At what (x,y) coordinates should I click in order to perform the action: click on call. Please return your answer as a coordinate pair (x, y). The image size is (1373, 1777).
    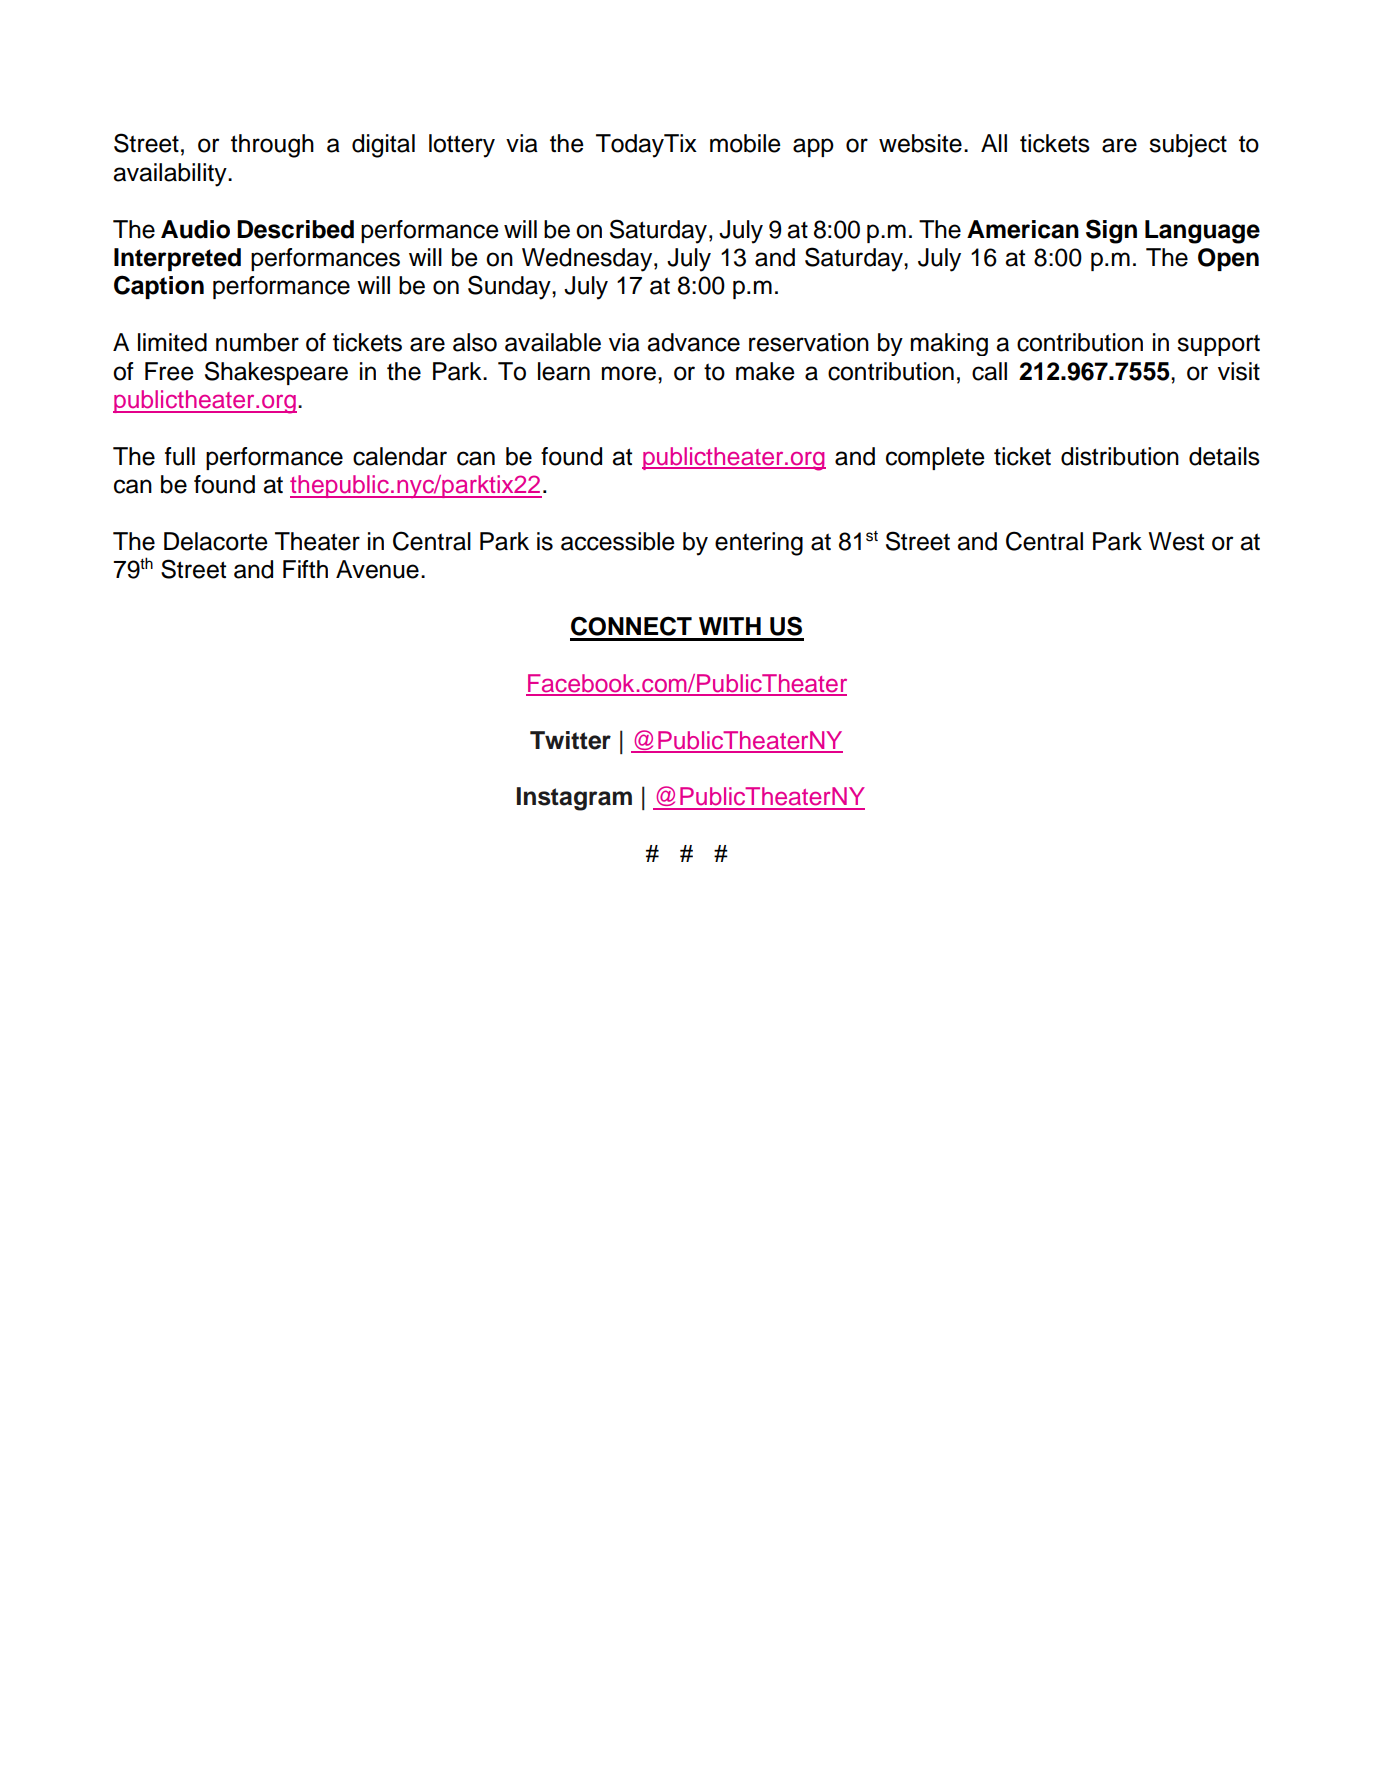
    Looking at the image, I should click on (989, 371).
